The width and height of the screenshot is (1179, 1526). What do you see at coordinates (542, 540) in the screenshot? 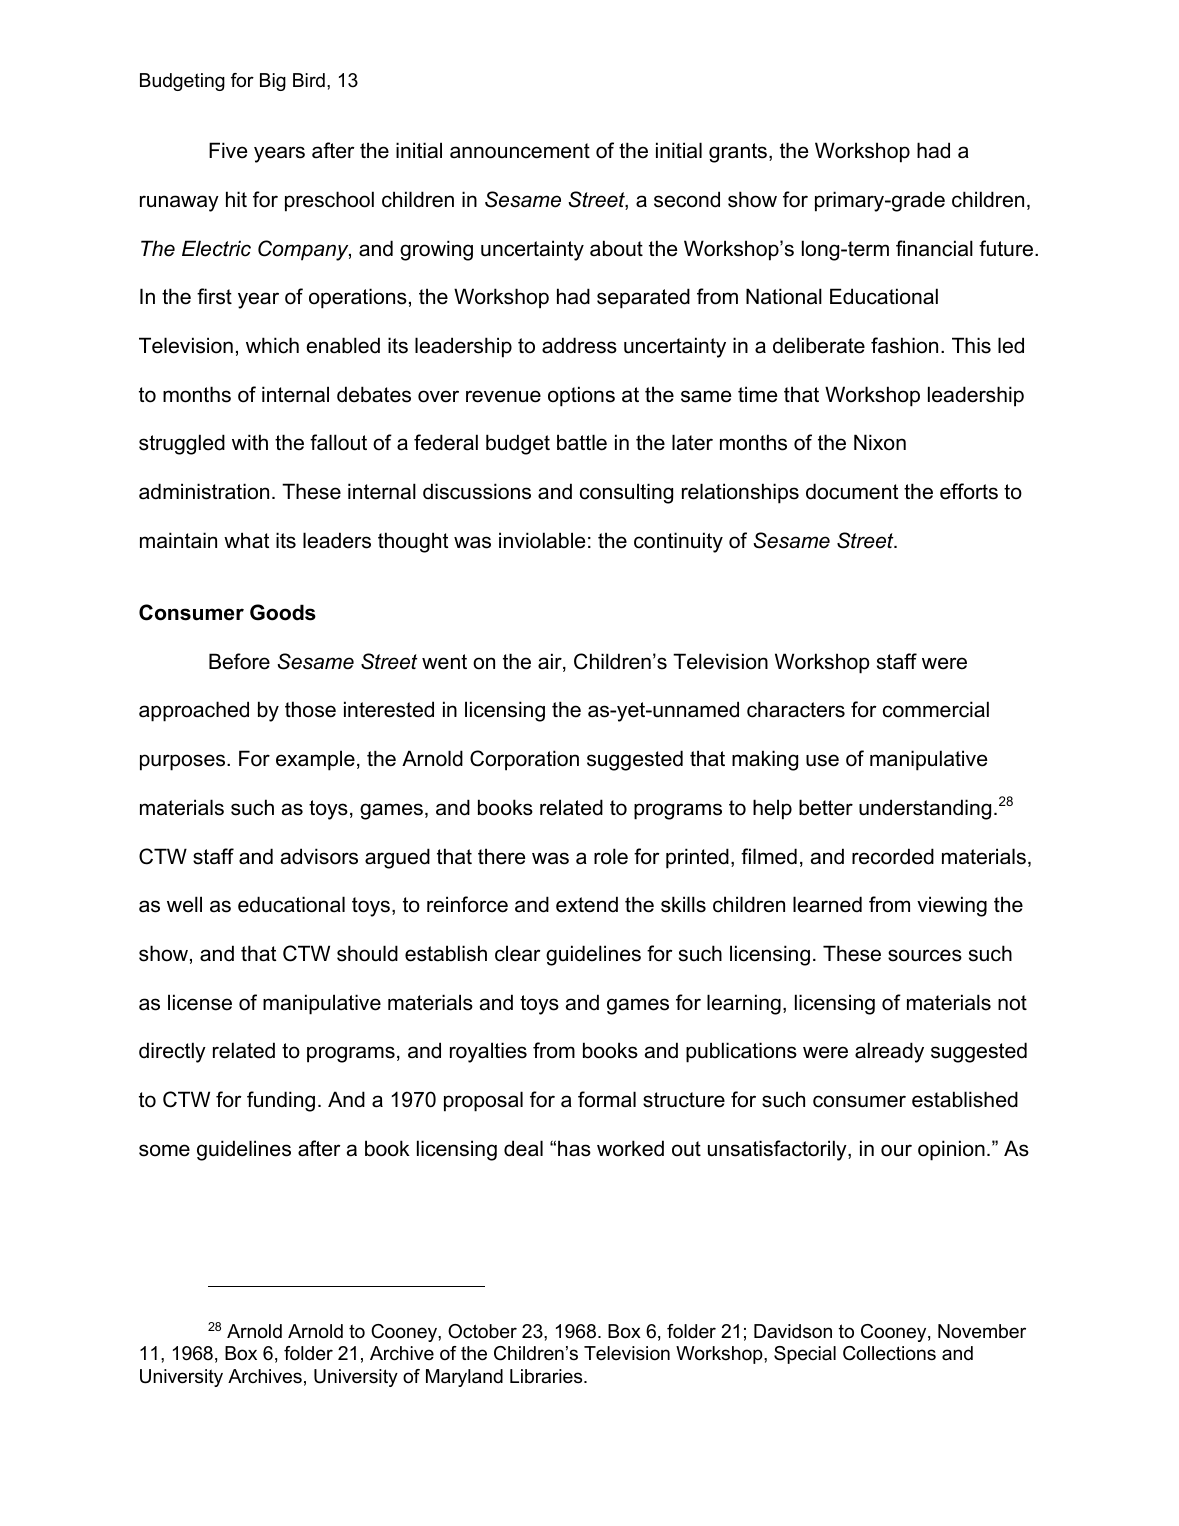
I see `inviolable` at bounding box center [542, 540].
